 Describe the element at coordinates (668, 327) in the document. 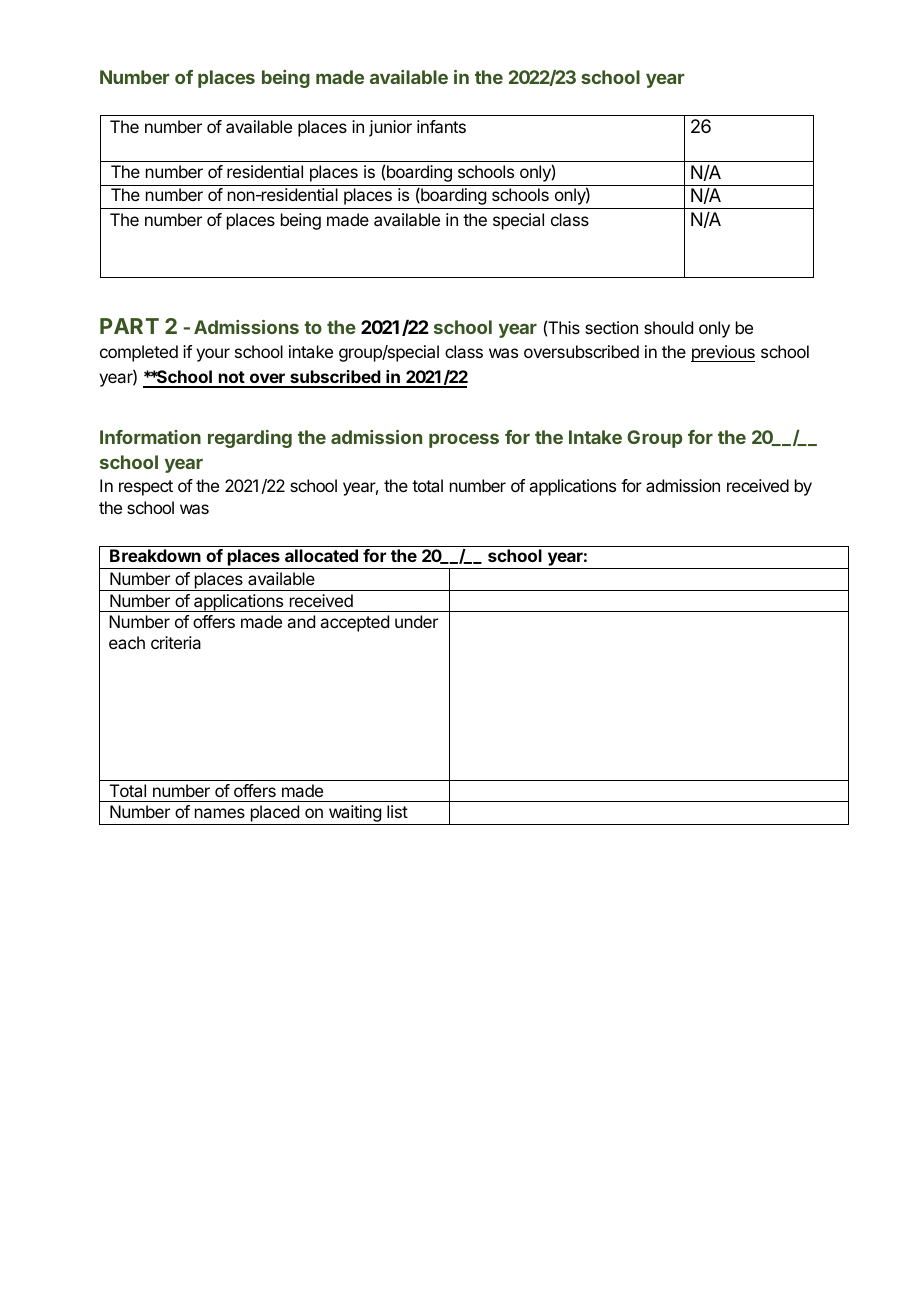

I see `should` at that location.
